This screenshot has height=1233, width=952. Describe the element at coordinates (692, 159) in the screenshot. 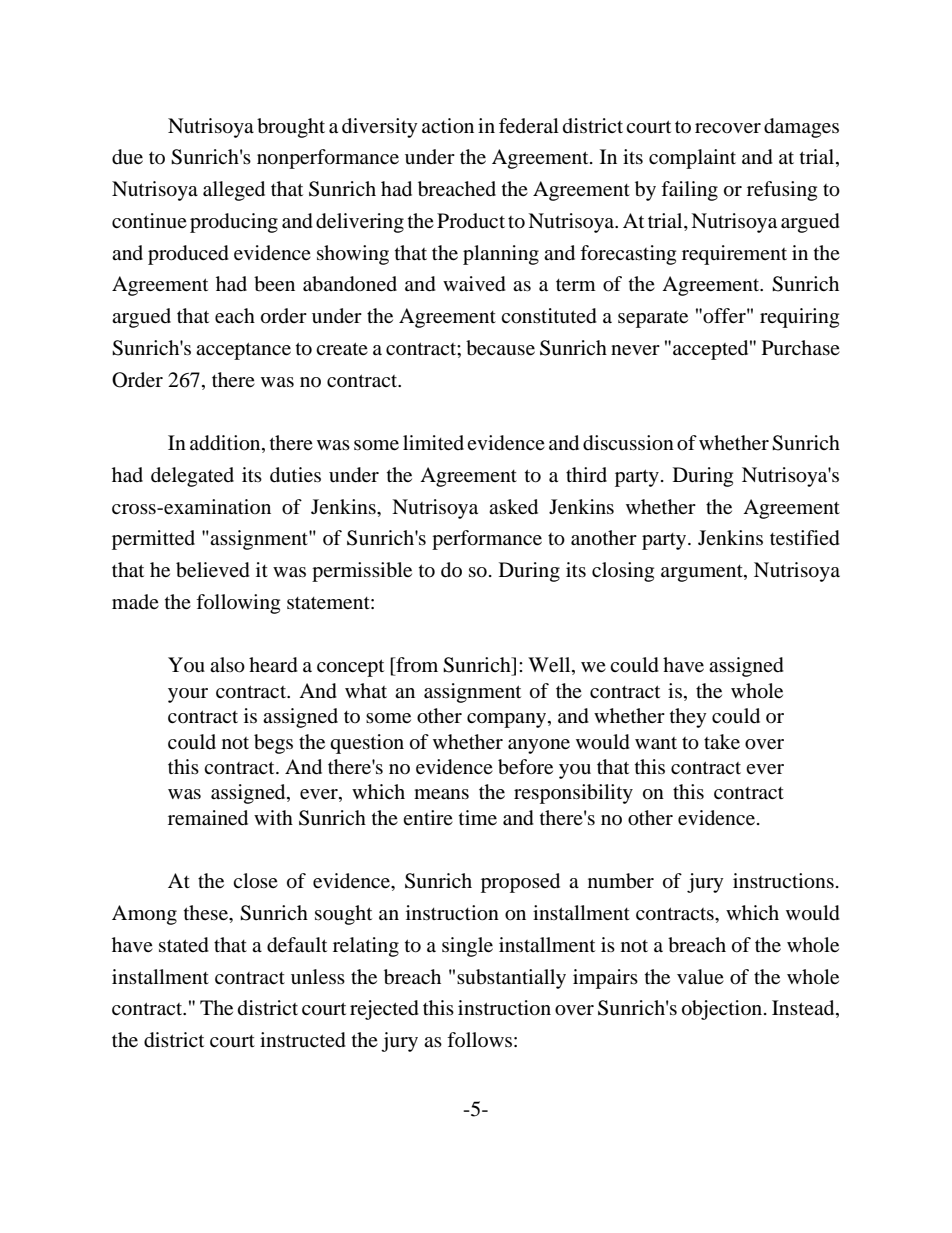

I see `complaint` at that location.
